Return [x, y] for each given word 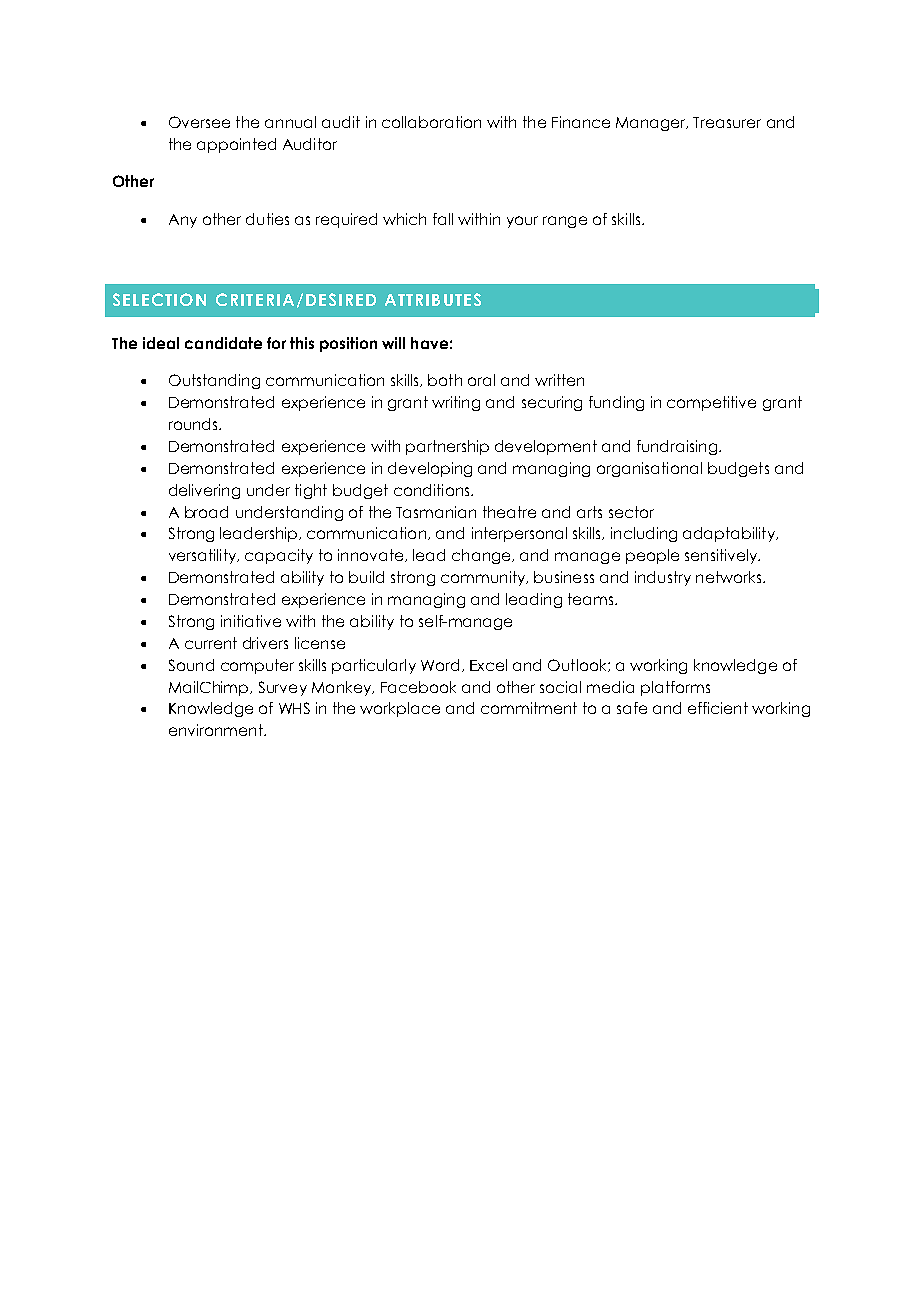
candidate [223, 343]
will [393, 343]
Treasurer [727, 122]
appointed [236, 145]
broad [206, 512]
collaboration [431, 122]
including [644, 534]
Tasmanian [436, 512]
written [559, 380]
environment [217, 730]
